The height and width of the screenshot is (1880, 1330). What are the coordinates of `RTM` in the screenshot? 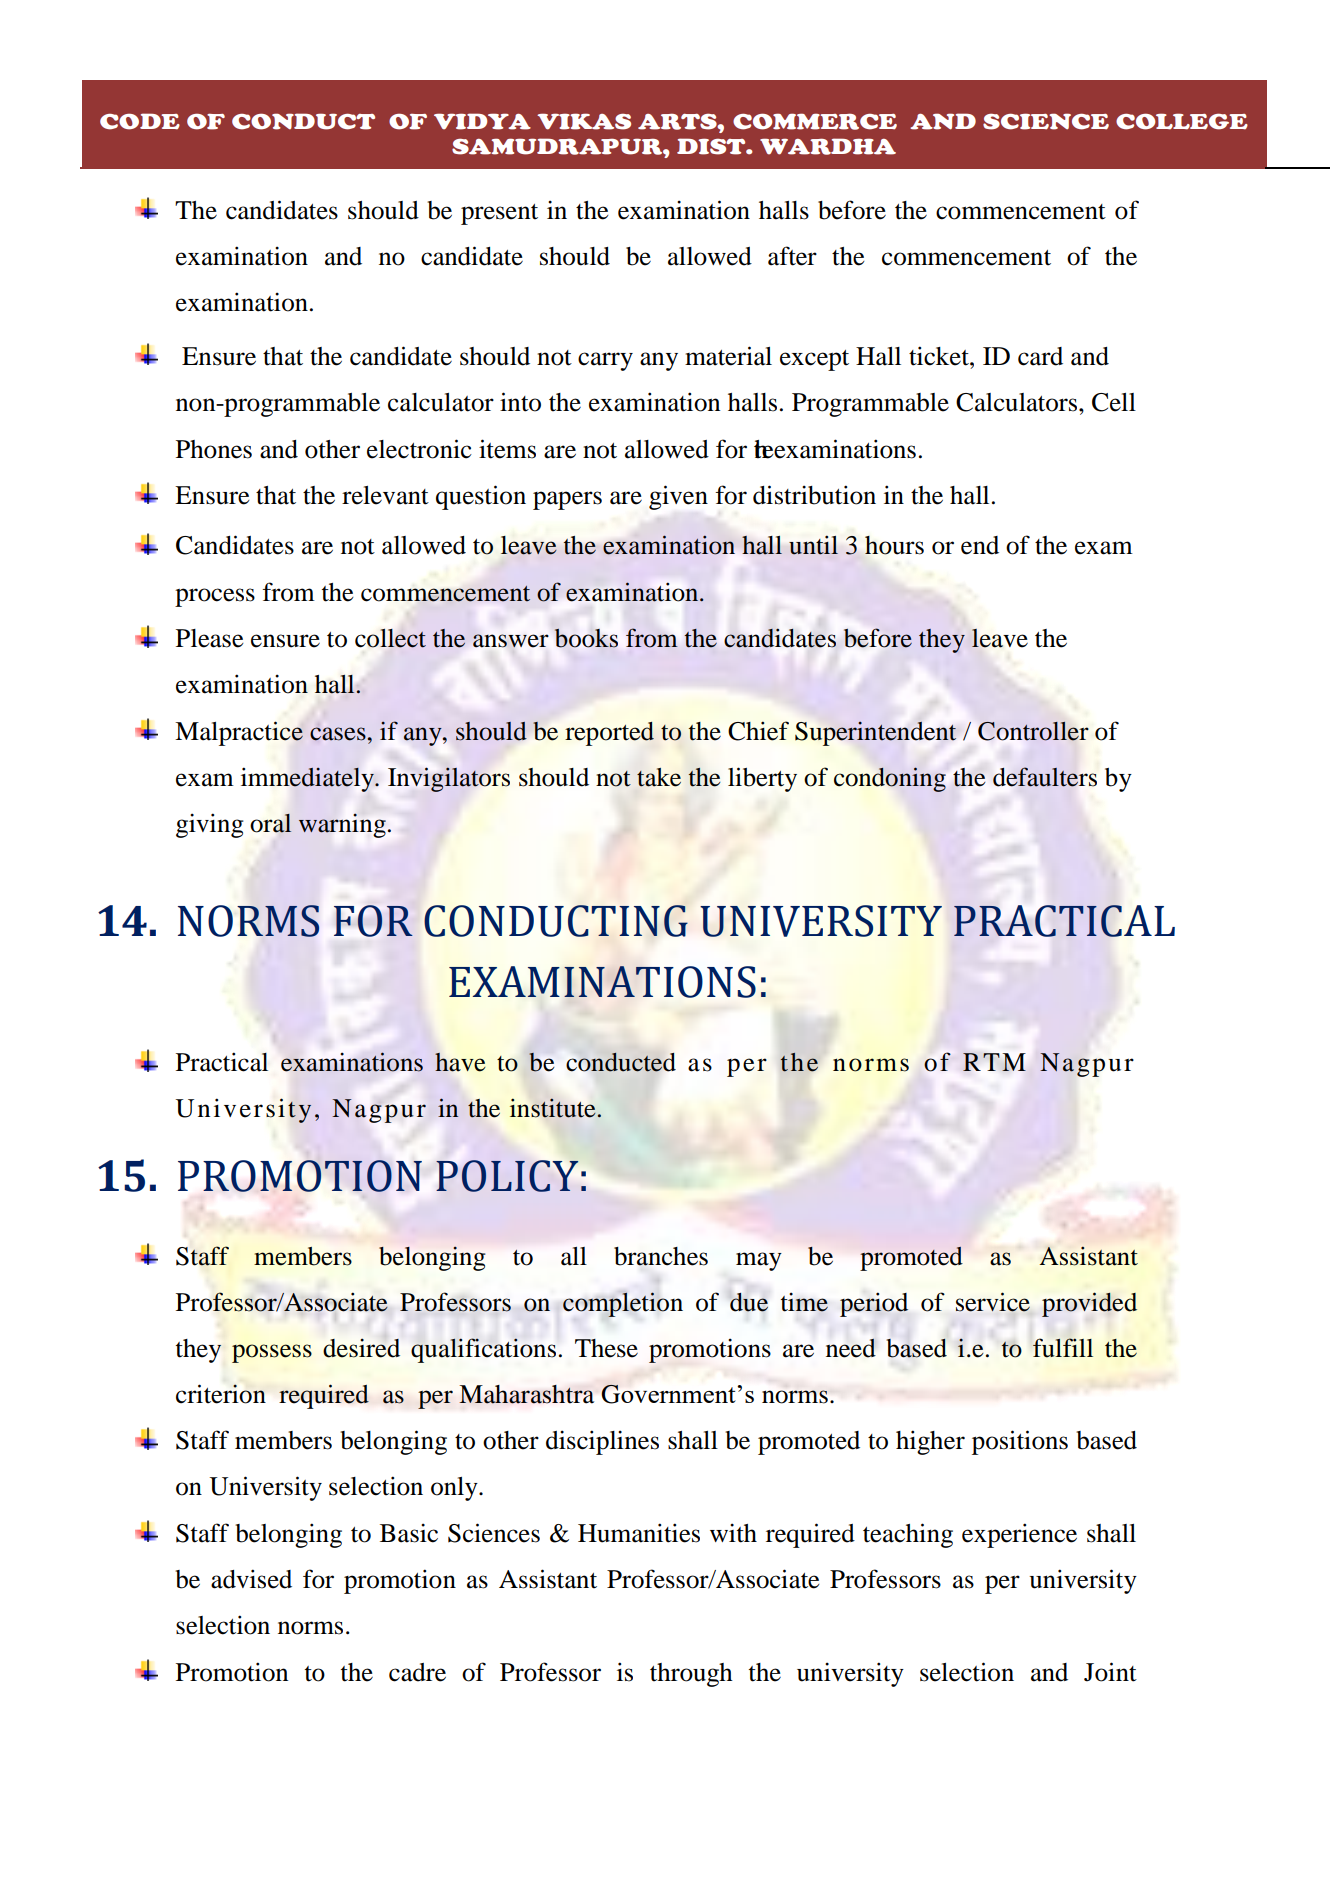 It's located at (994, 1062).
